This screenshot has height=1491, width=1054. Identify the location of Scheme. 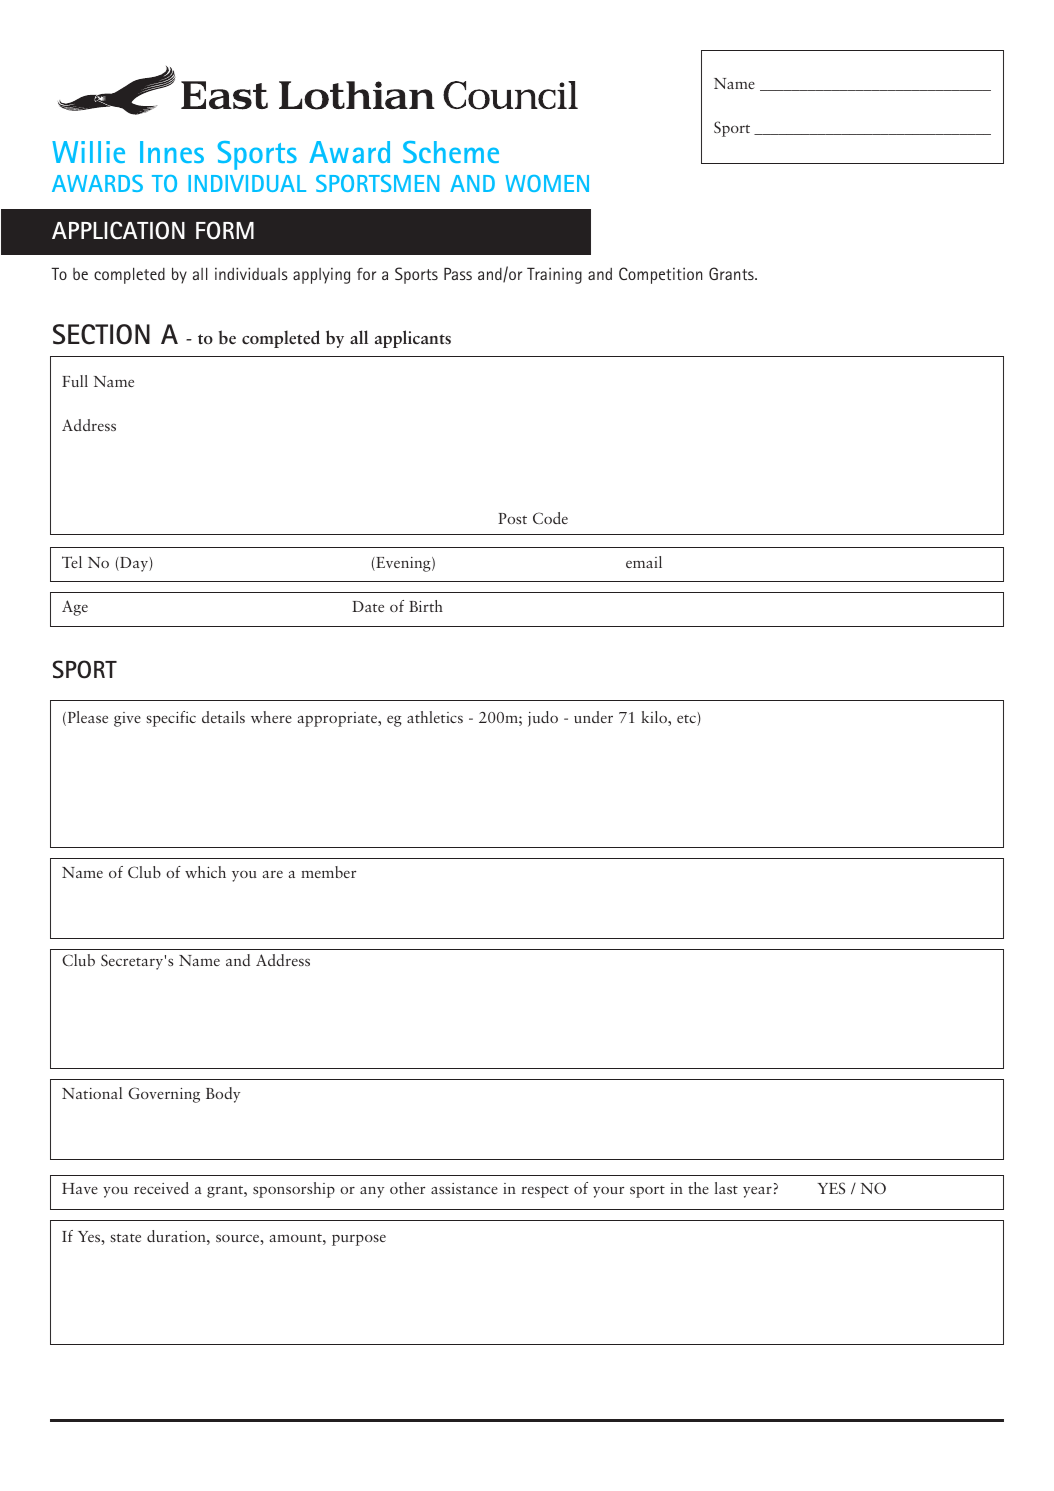
(451, 152).
